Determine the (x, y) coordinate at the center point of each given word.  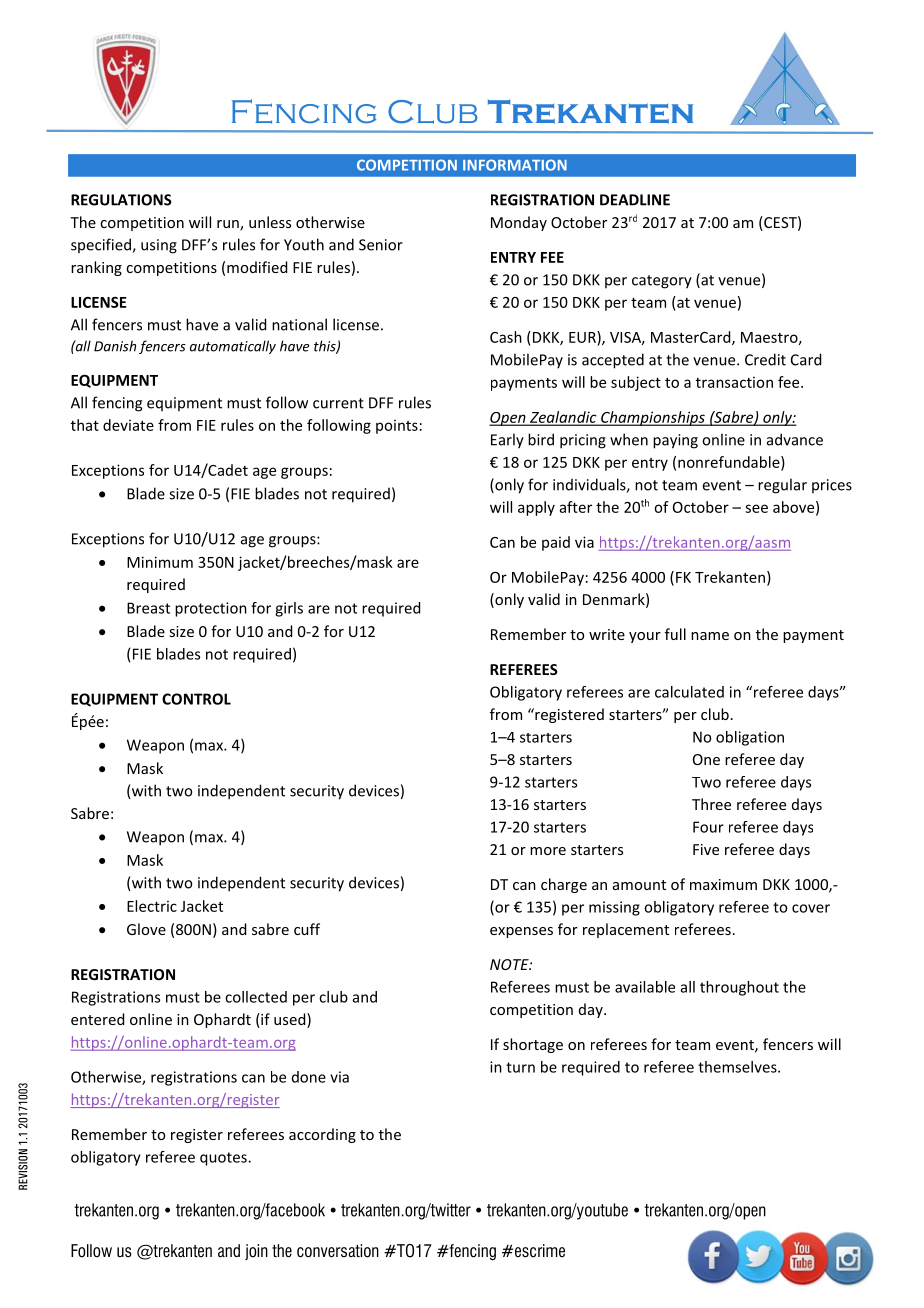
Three (711, 804)
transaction (734, 382)
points (397, 427)
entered (97, 1019)
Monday (519, 223)
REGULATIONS (121, 200)
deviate (128, 425)
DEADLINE (635, 200)
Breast (148, 608)
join (256, 1252)
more (548, 851)
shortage (533, 1045)
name (710, 636)
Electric (152, 906)
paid (556, 543)
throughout (739, 988)
